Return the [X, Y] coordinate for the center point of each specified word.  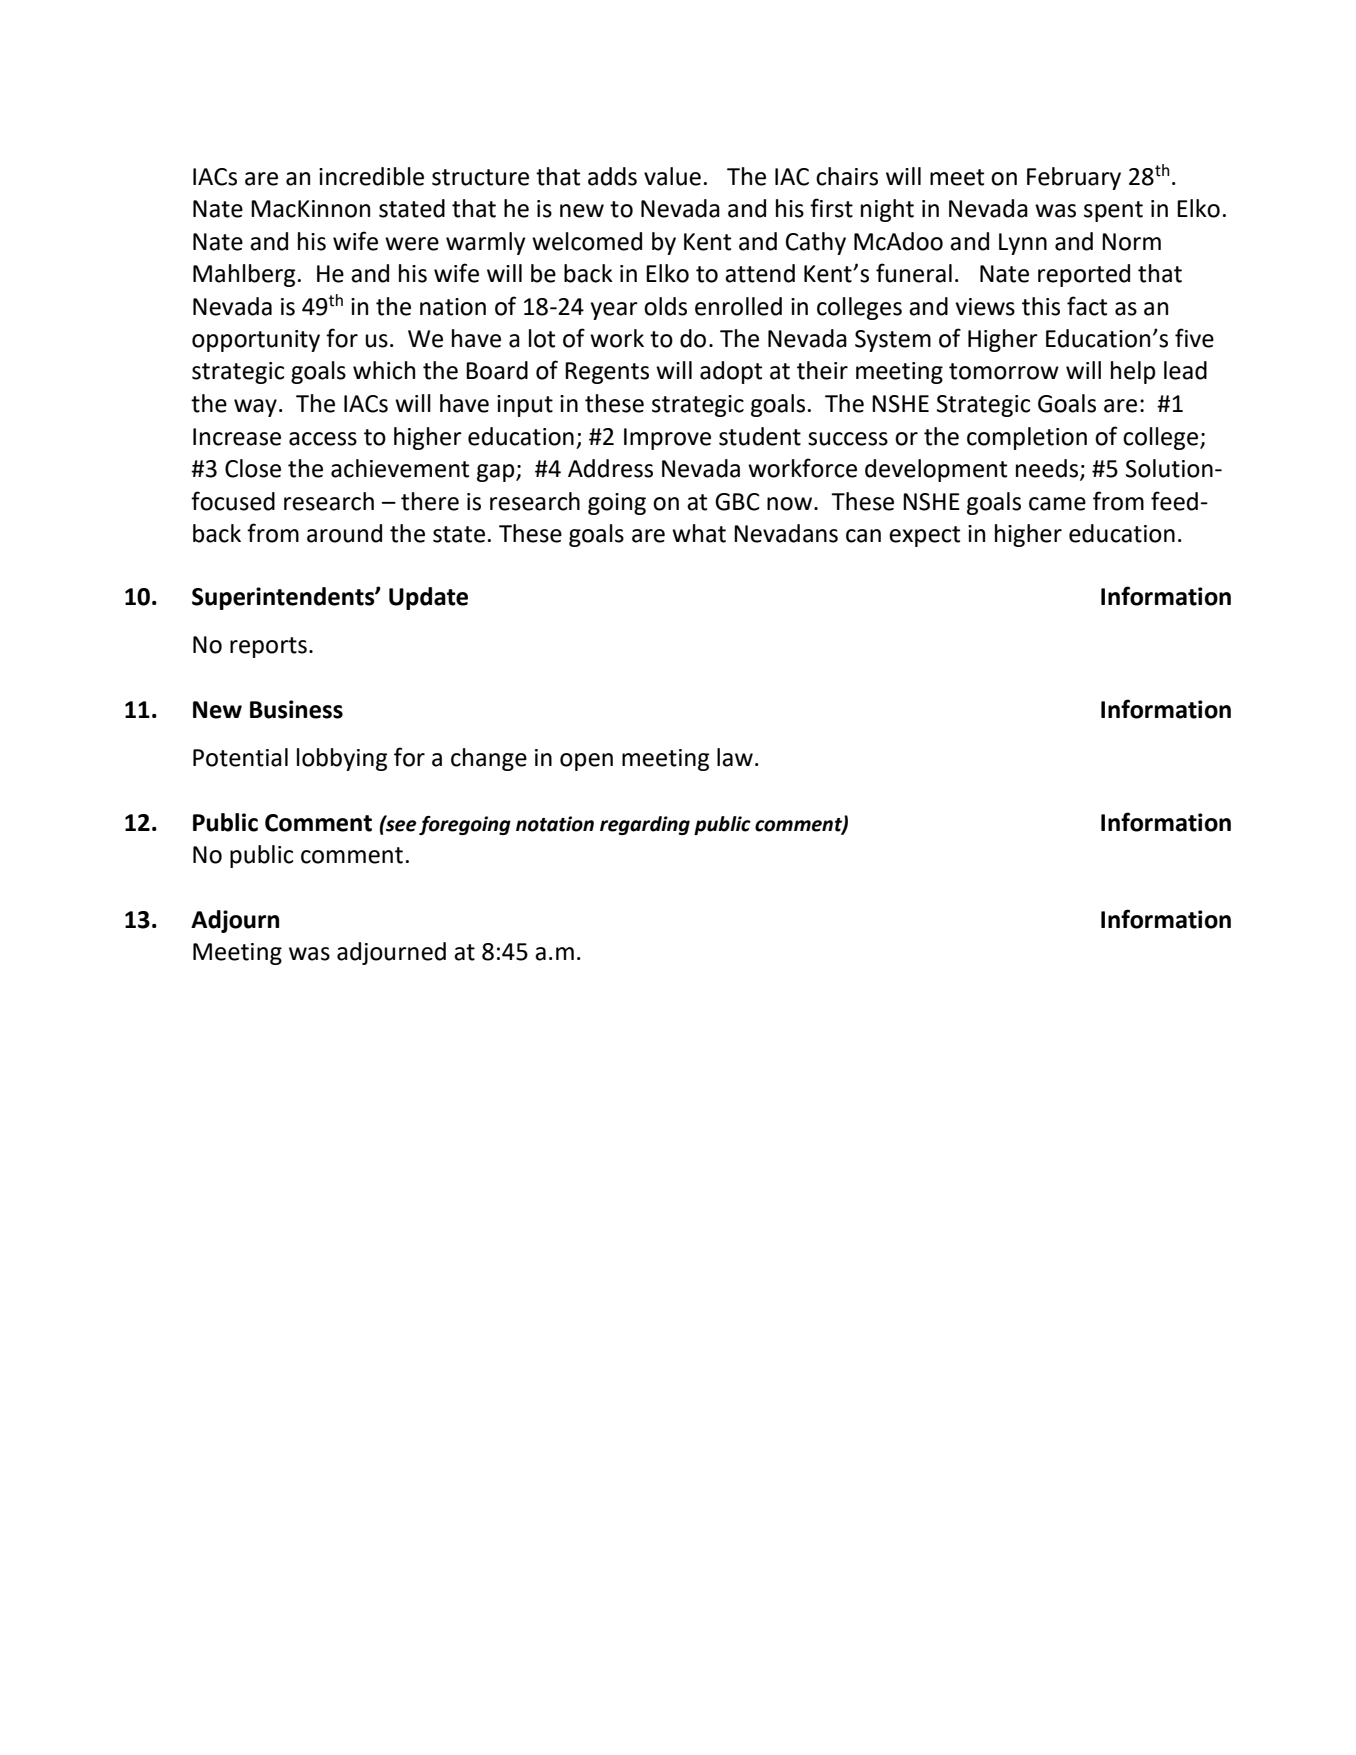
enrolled [738, 306]
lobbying [342, 759]
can [863, 536]
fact [1087, 306]
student [760, 436]
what [699, 533]
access [323, 439]
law [735, 757]
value [672, 176]
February [1074, 178]
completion [1027, 438]
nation [453, 307]
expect [924, 536]
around [344, 533]
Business [296, 709]
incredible [371, 176]
